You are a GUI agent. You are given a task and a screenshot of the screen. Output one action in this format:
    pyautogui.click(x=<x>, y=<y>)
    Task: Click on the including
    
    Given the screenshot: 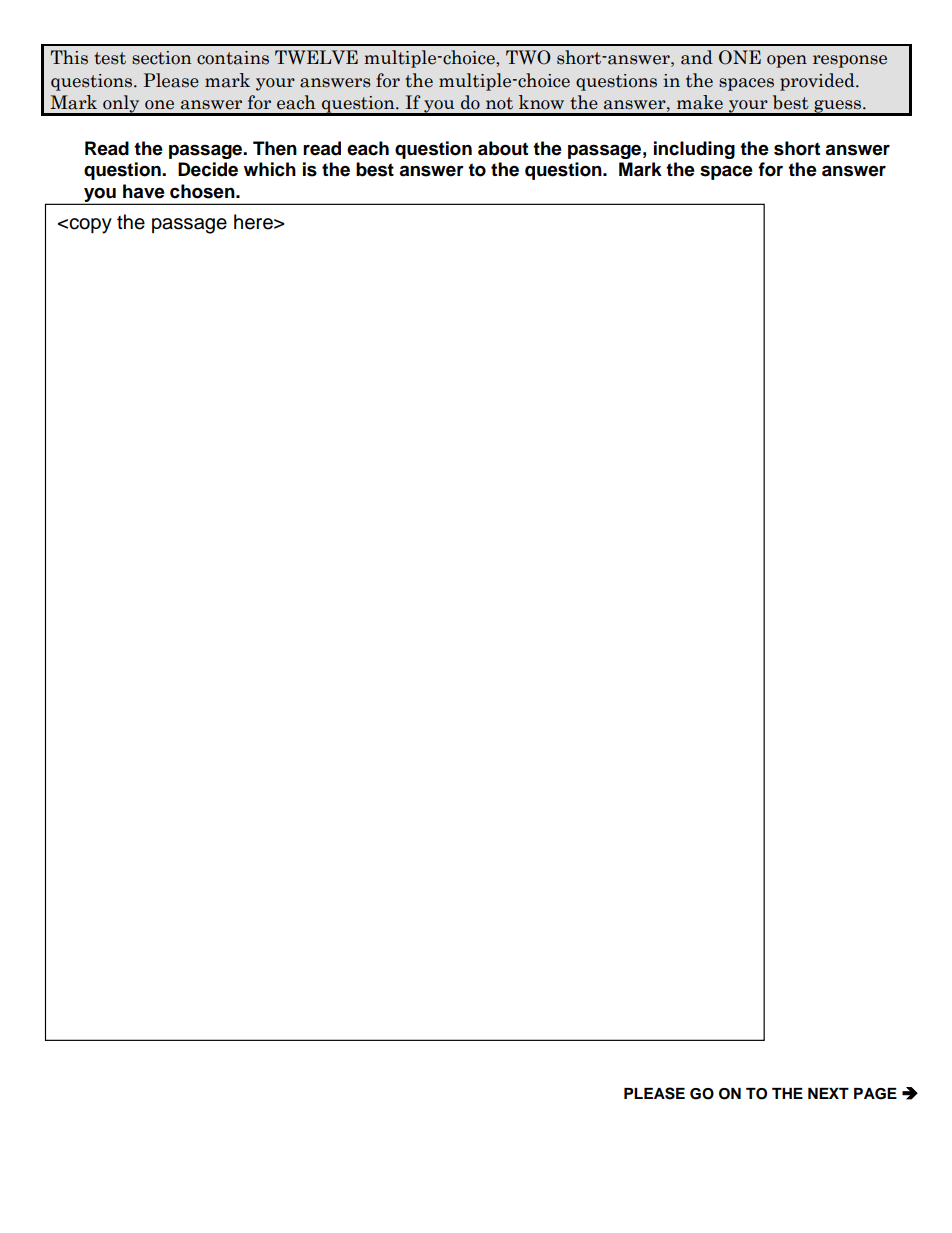 What is the action you would take?
    pyautogui.click(x=694, y=150)
